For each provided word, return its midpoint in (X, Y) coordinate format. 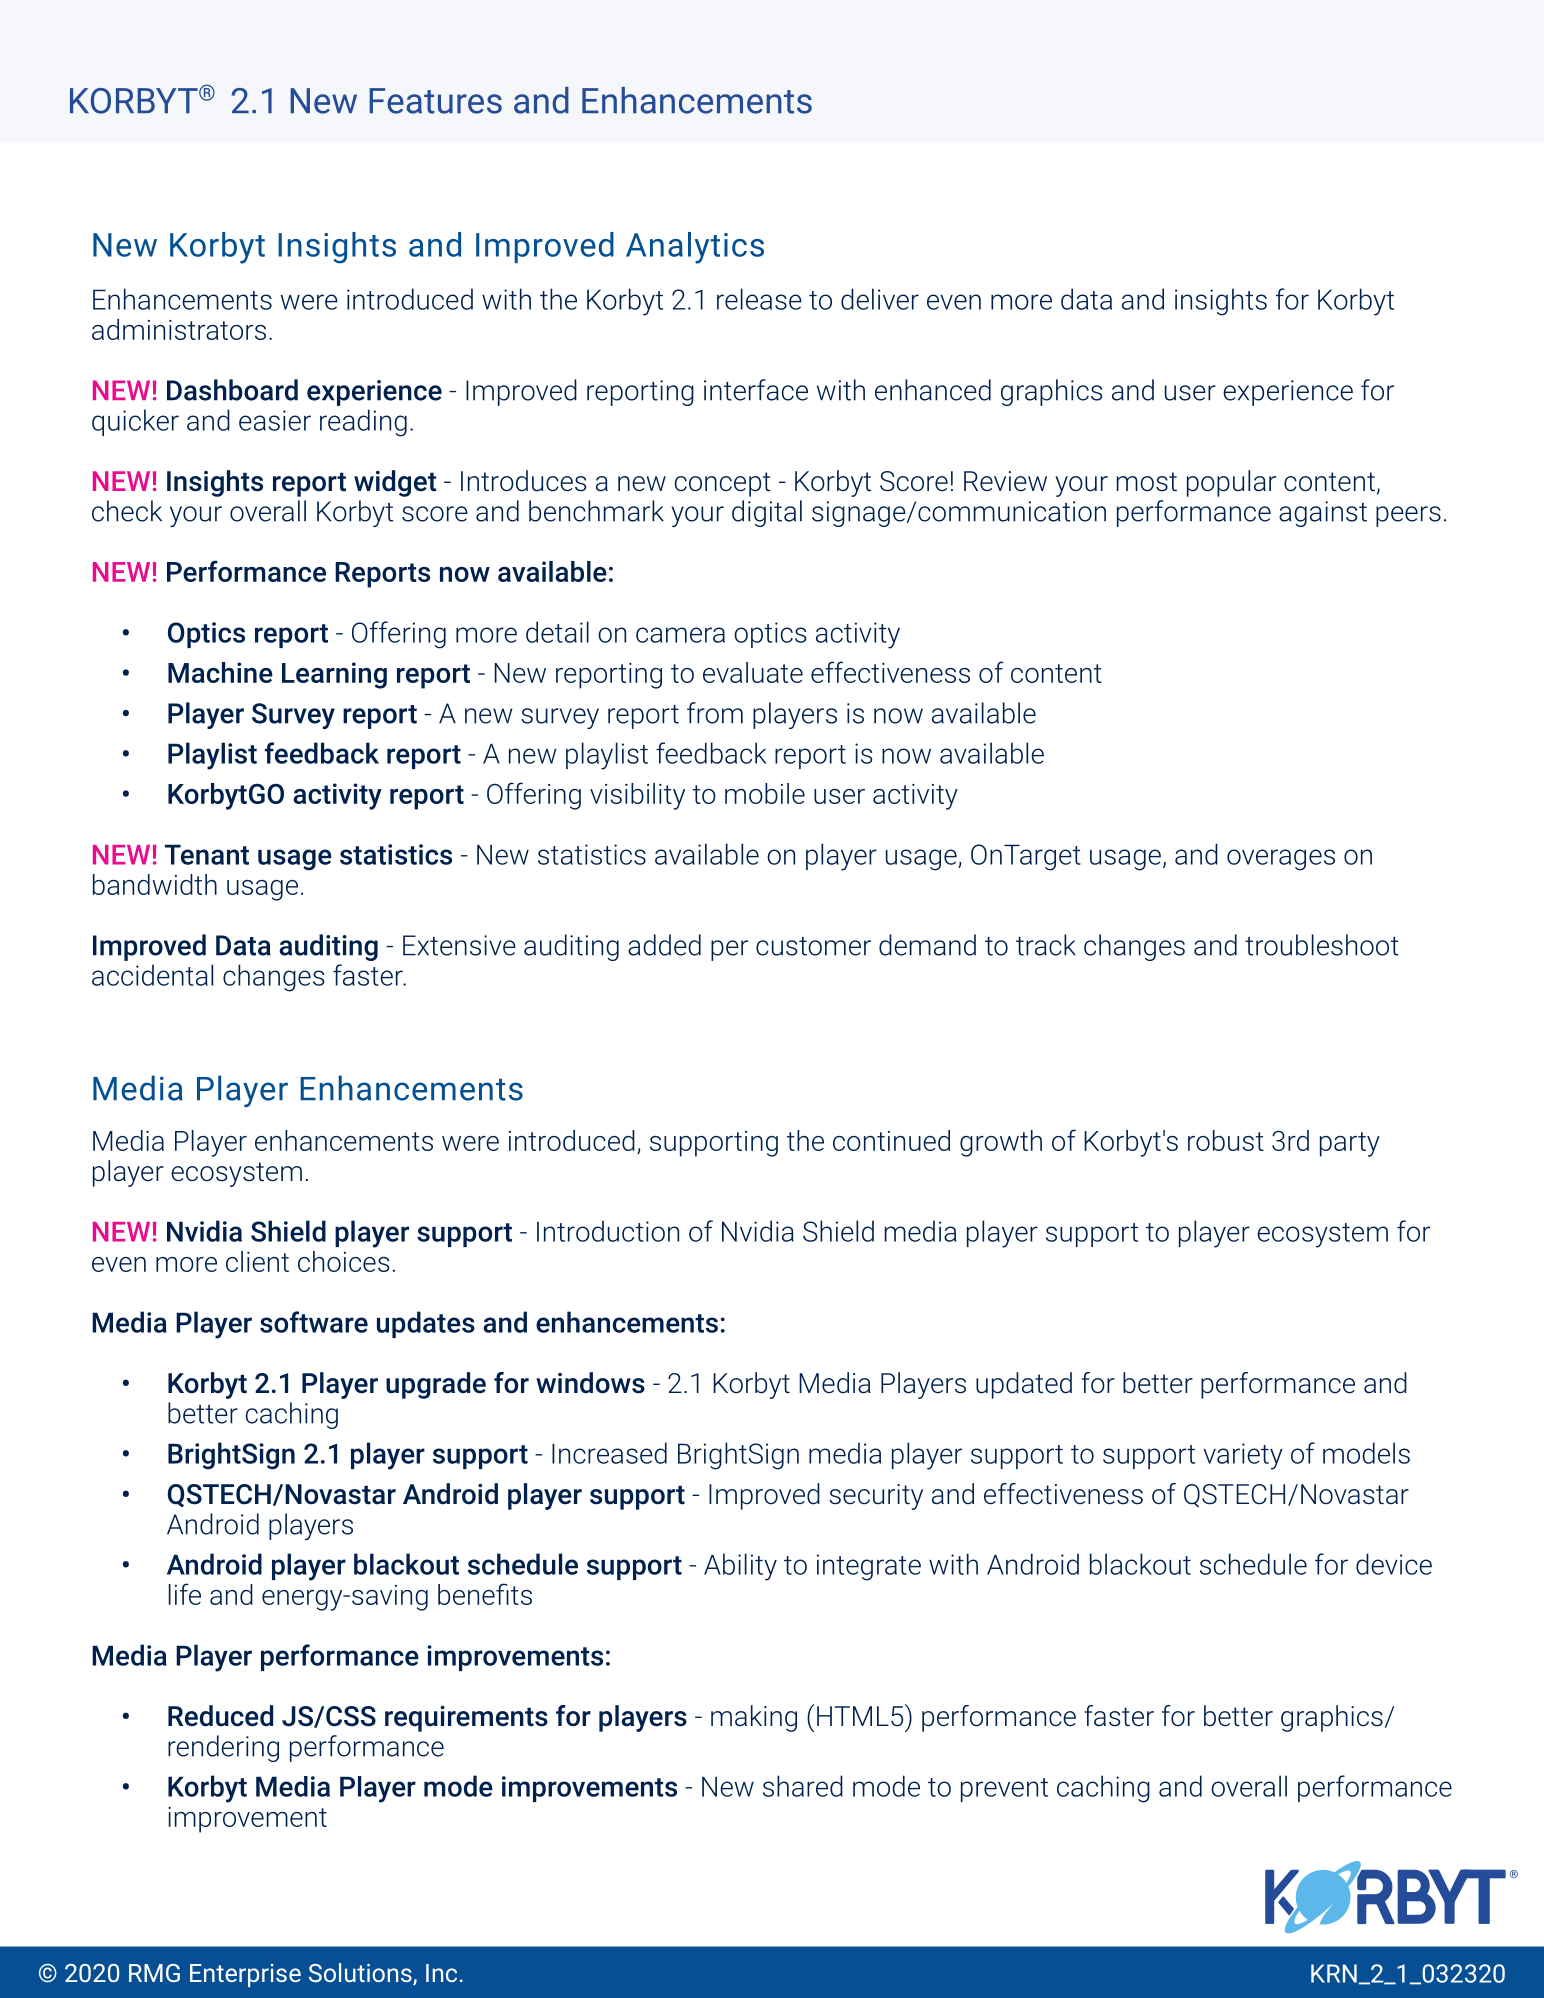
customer (813, 946)
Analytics (695, 248)
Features (435, 101)
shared (803, 1786)
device (1394, 1564)
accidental (152, 975)
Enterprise (245, 1975)
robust (1226, 1140)
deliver (880, 299)
